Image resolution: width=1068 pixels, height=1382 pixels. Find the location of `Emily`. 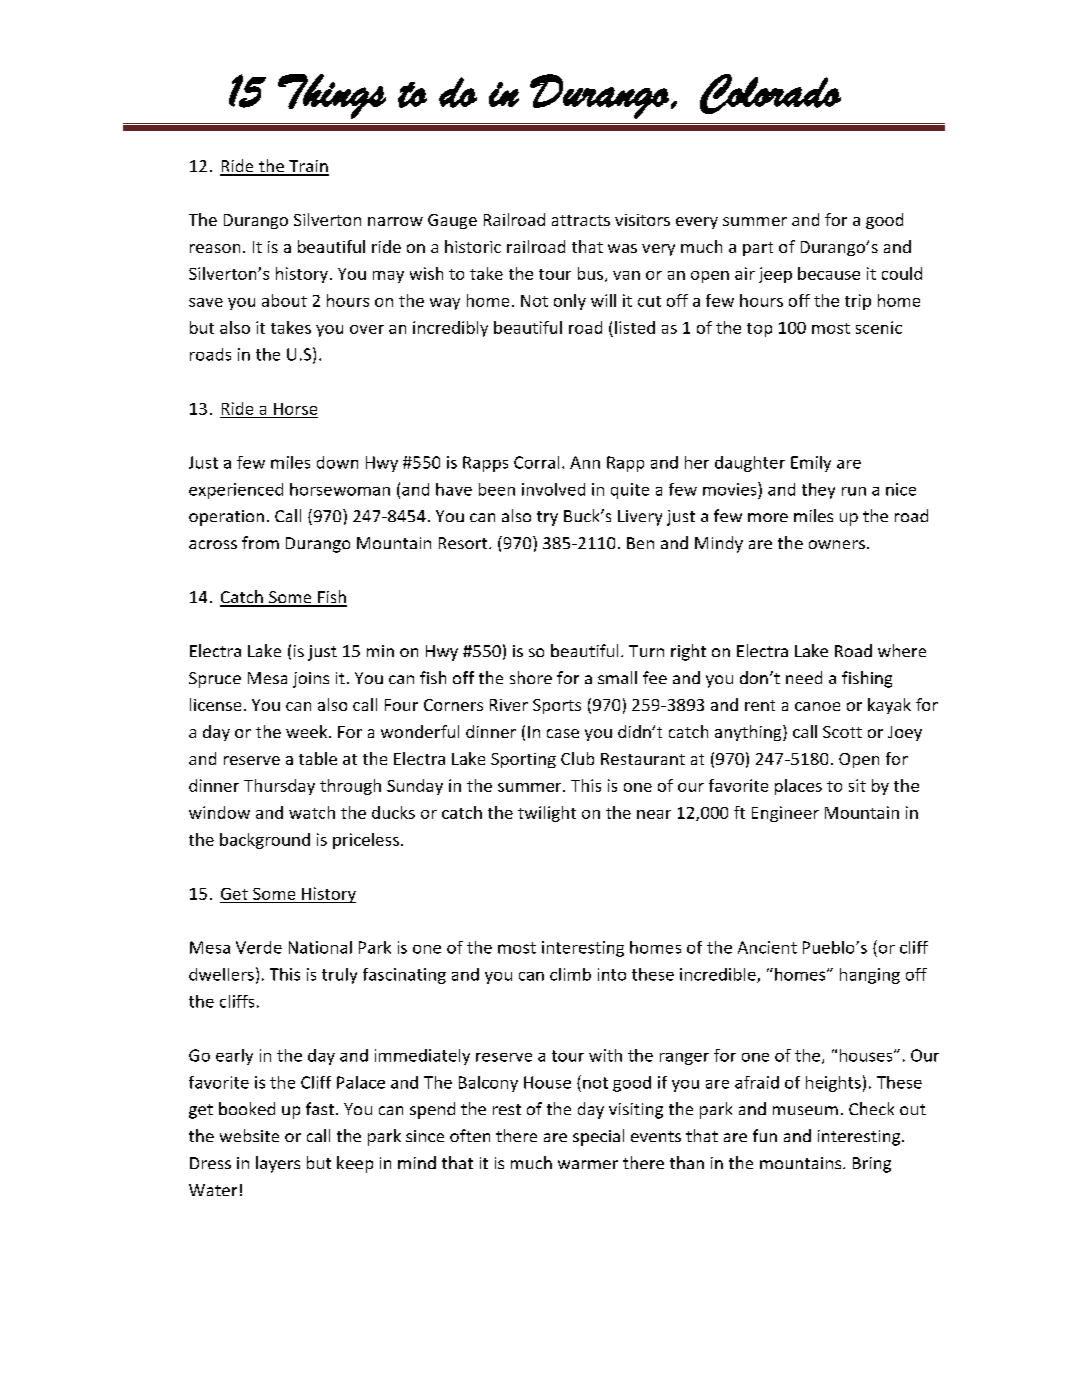

Emily is located at coordinates (811, 464).
